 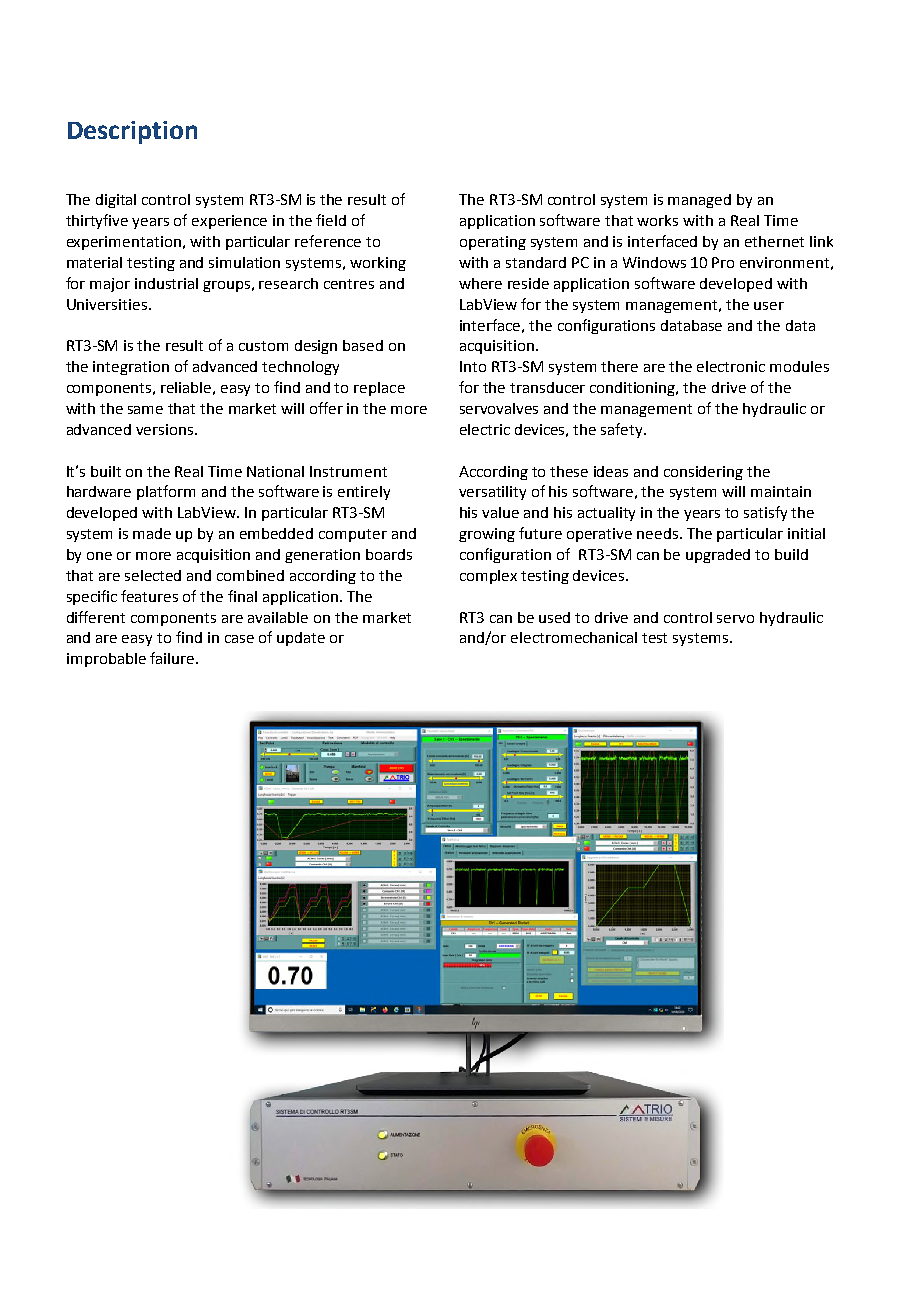 I want to click on field, so click(x=331, y=220).
